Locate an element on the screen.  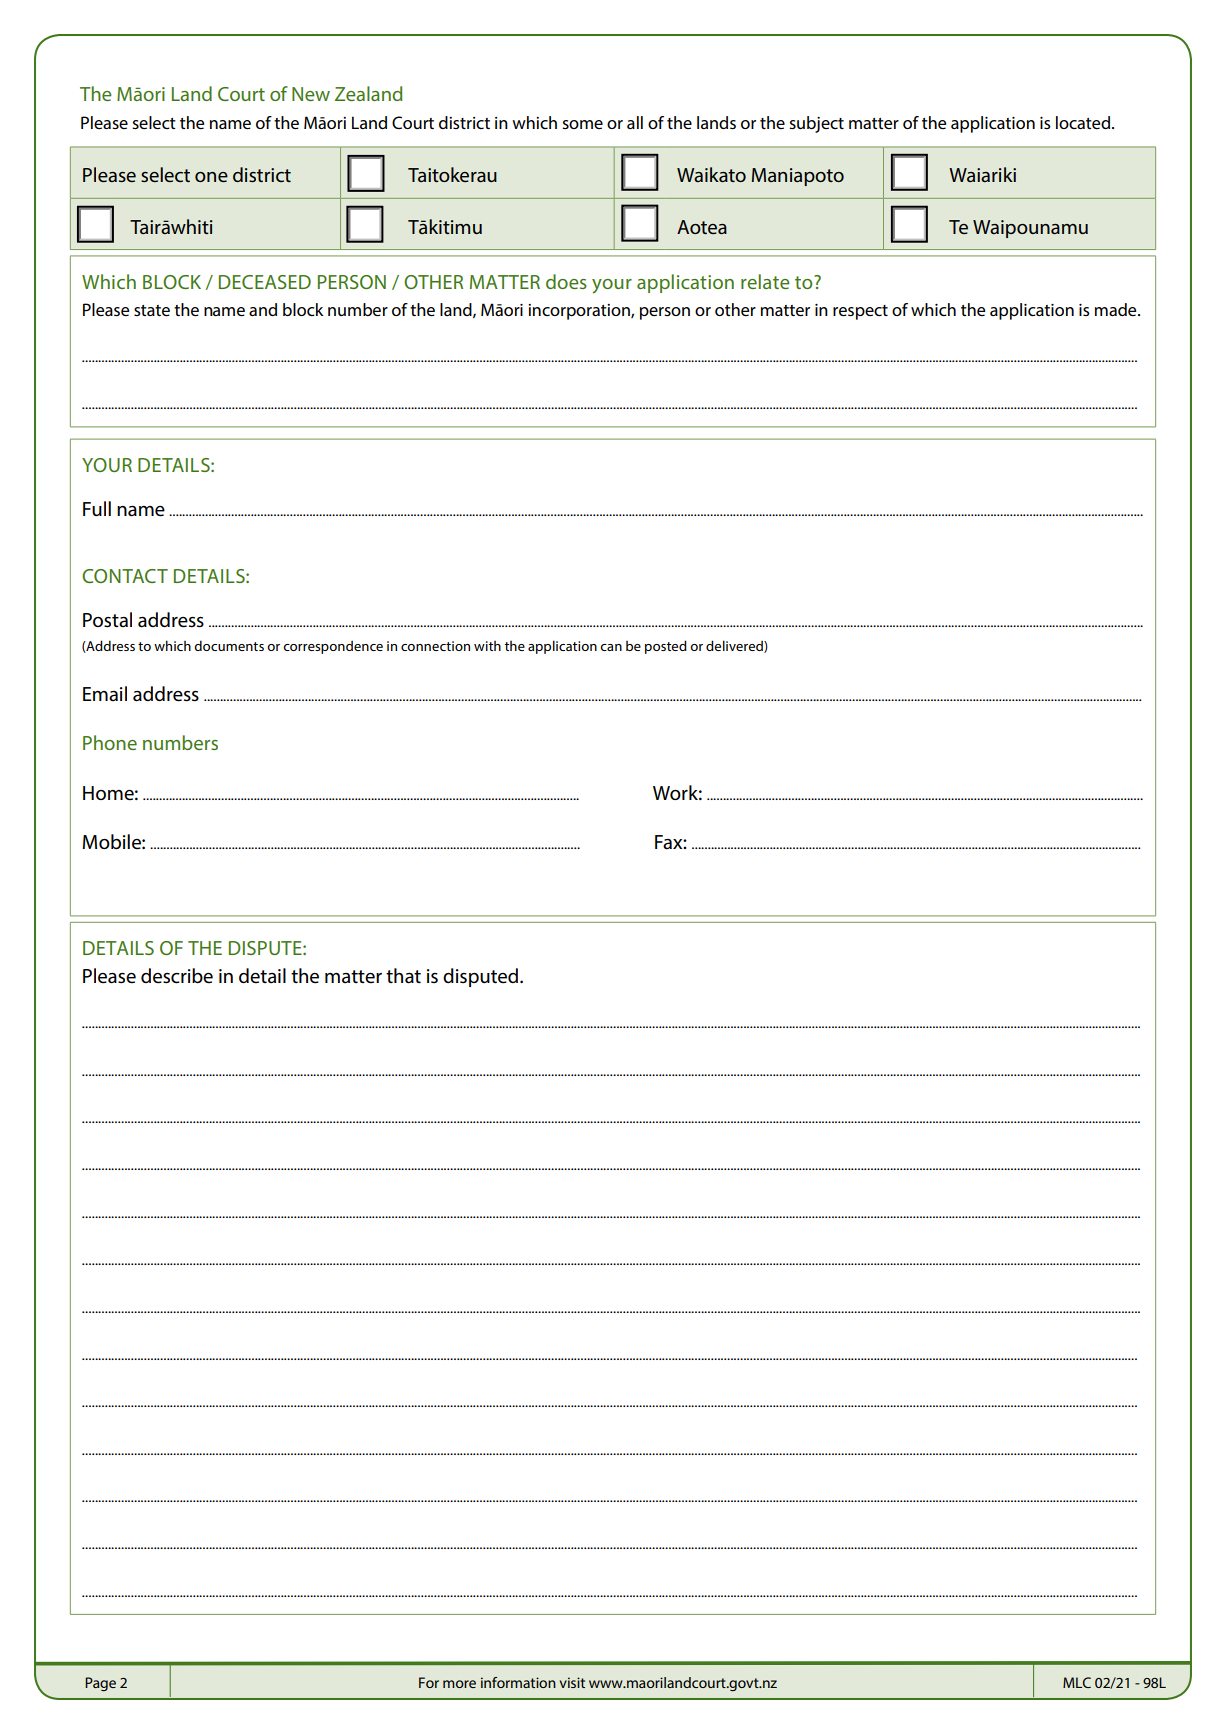
some is located at coordinates (582, 124).
